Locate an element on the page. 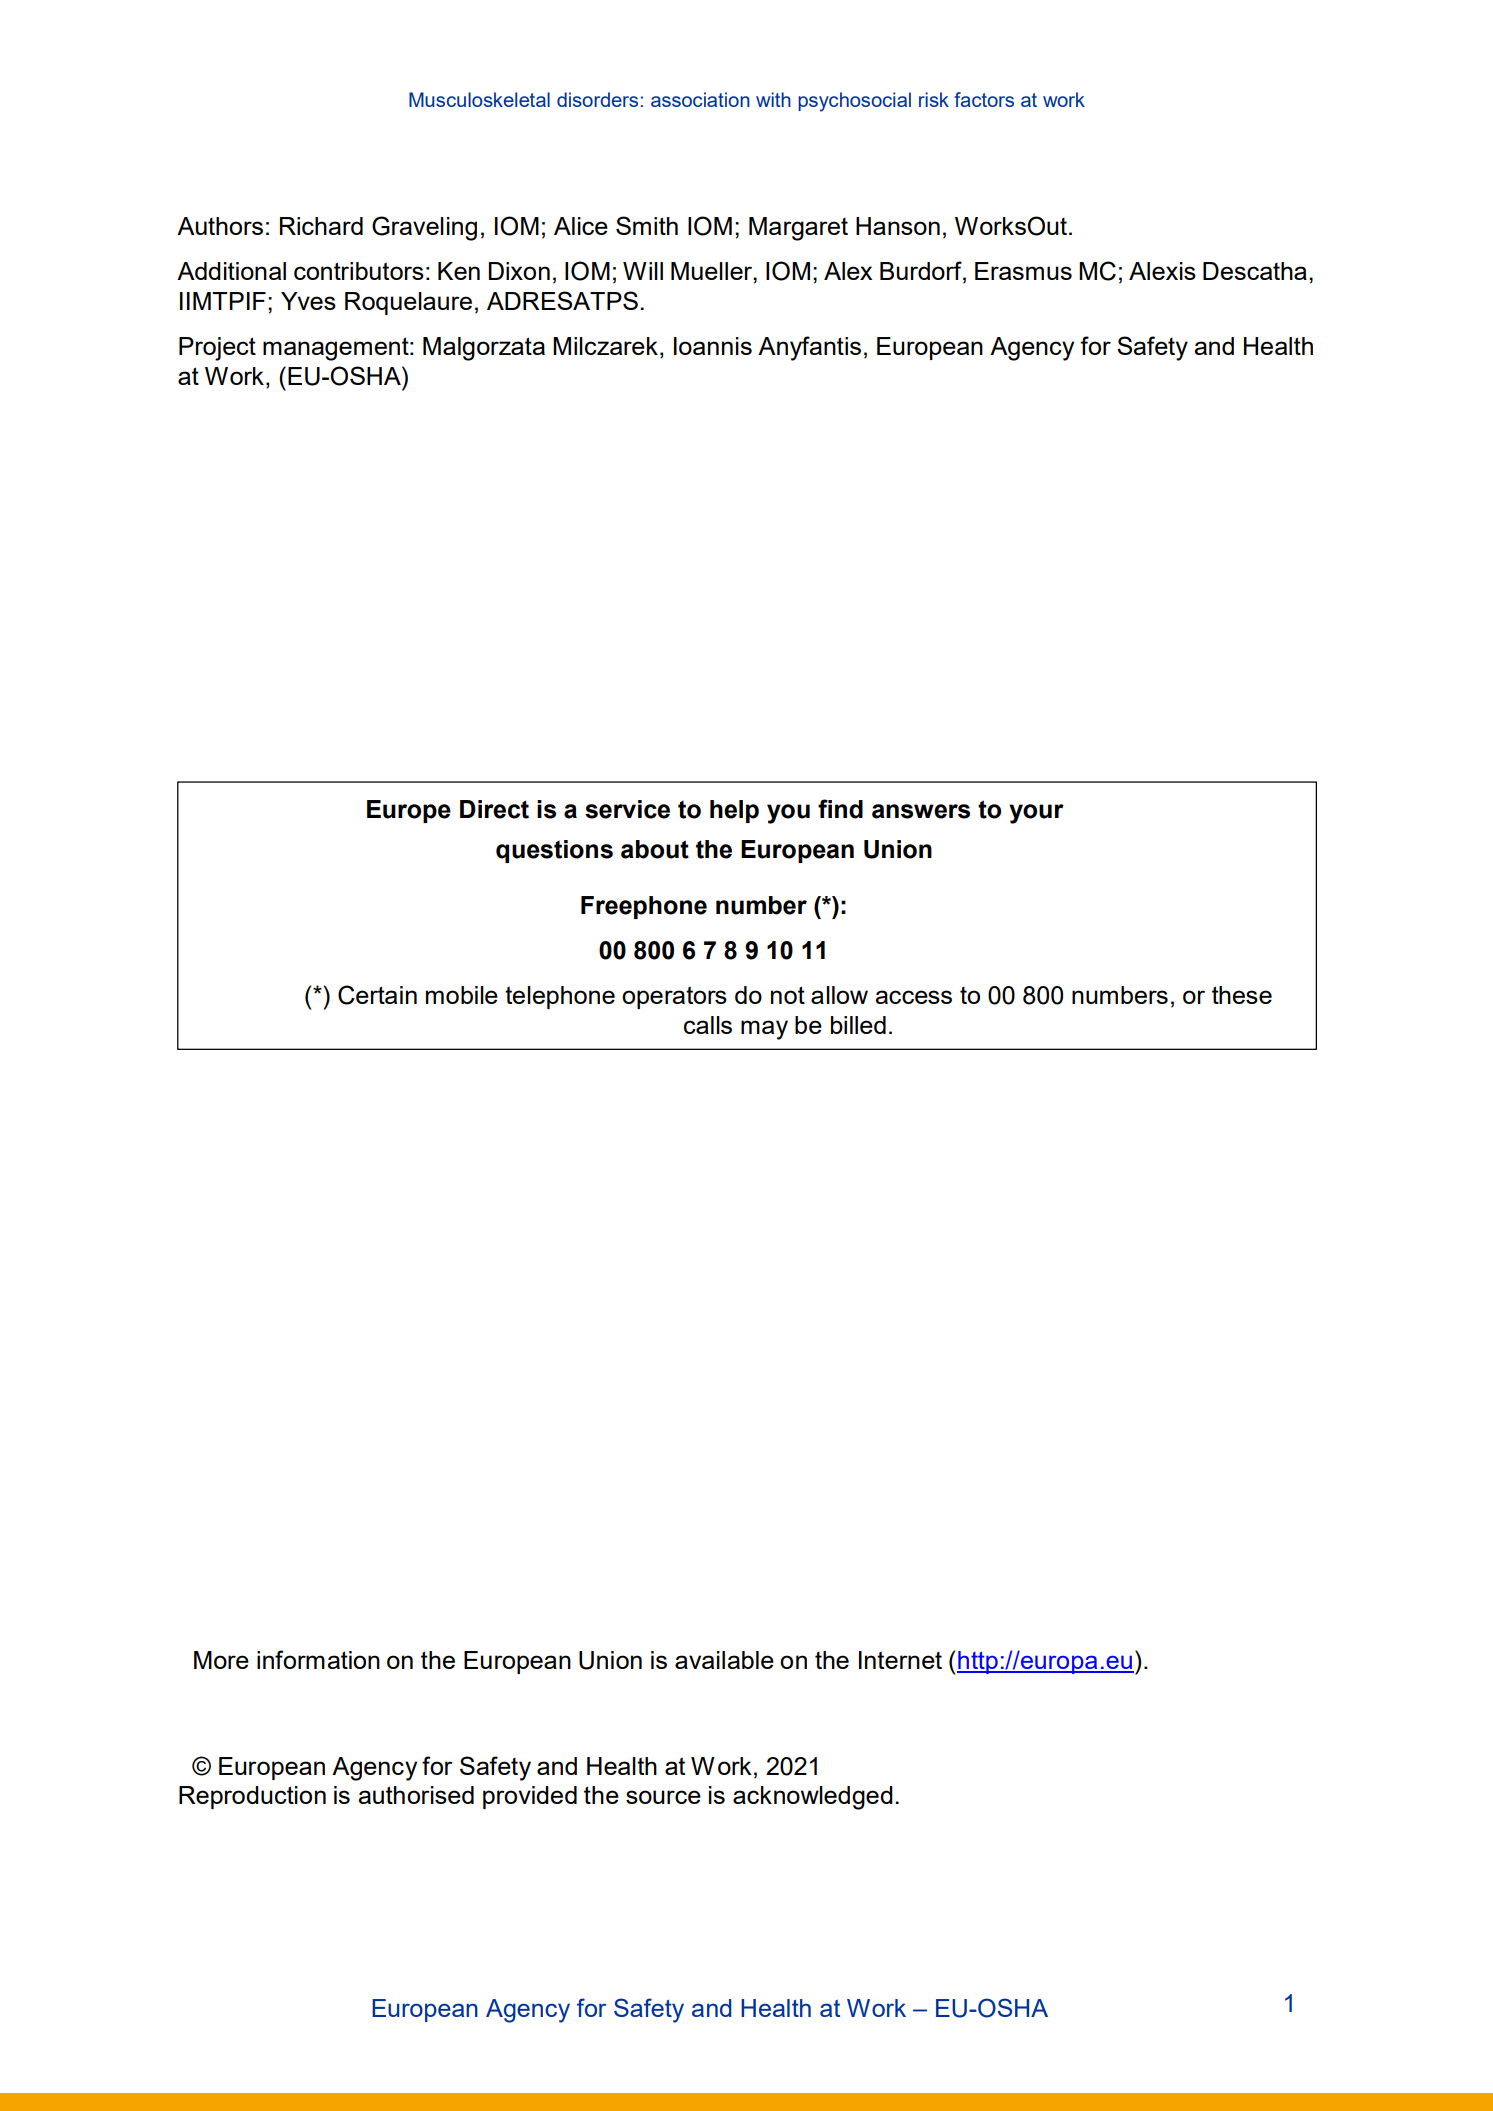 The width and height of the document is (1493, 2111). your is located at coordinates (1036, 814).
